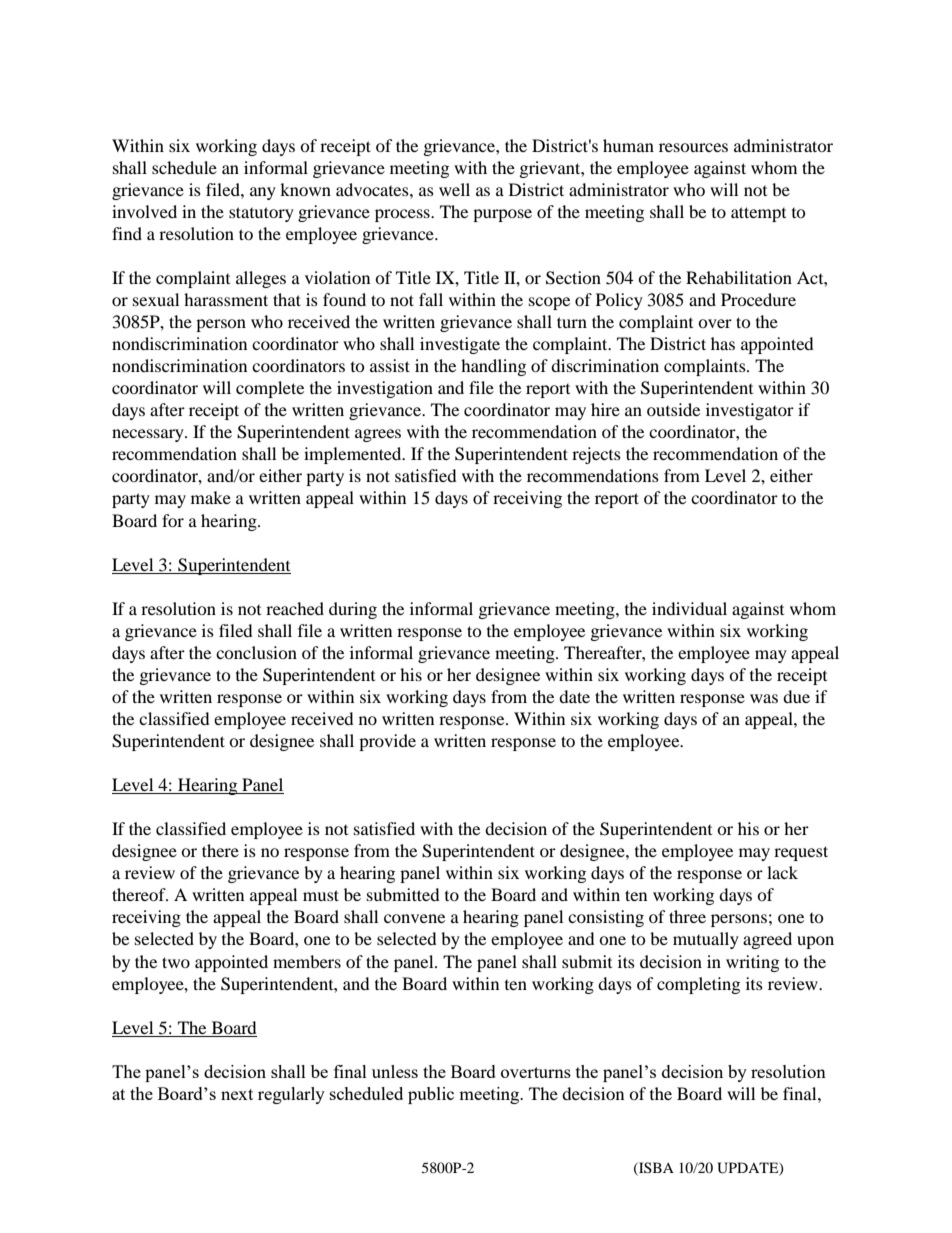 This screenshot has width=952, height=1233. Describe the element at coordinates (256, 652) in the screenshot. I see `conclusion` at that location.
